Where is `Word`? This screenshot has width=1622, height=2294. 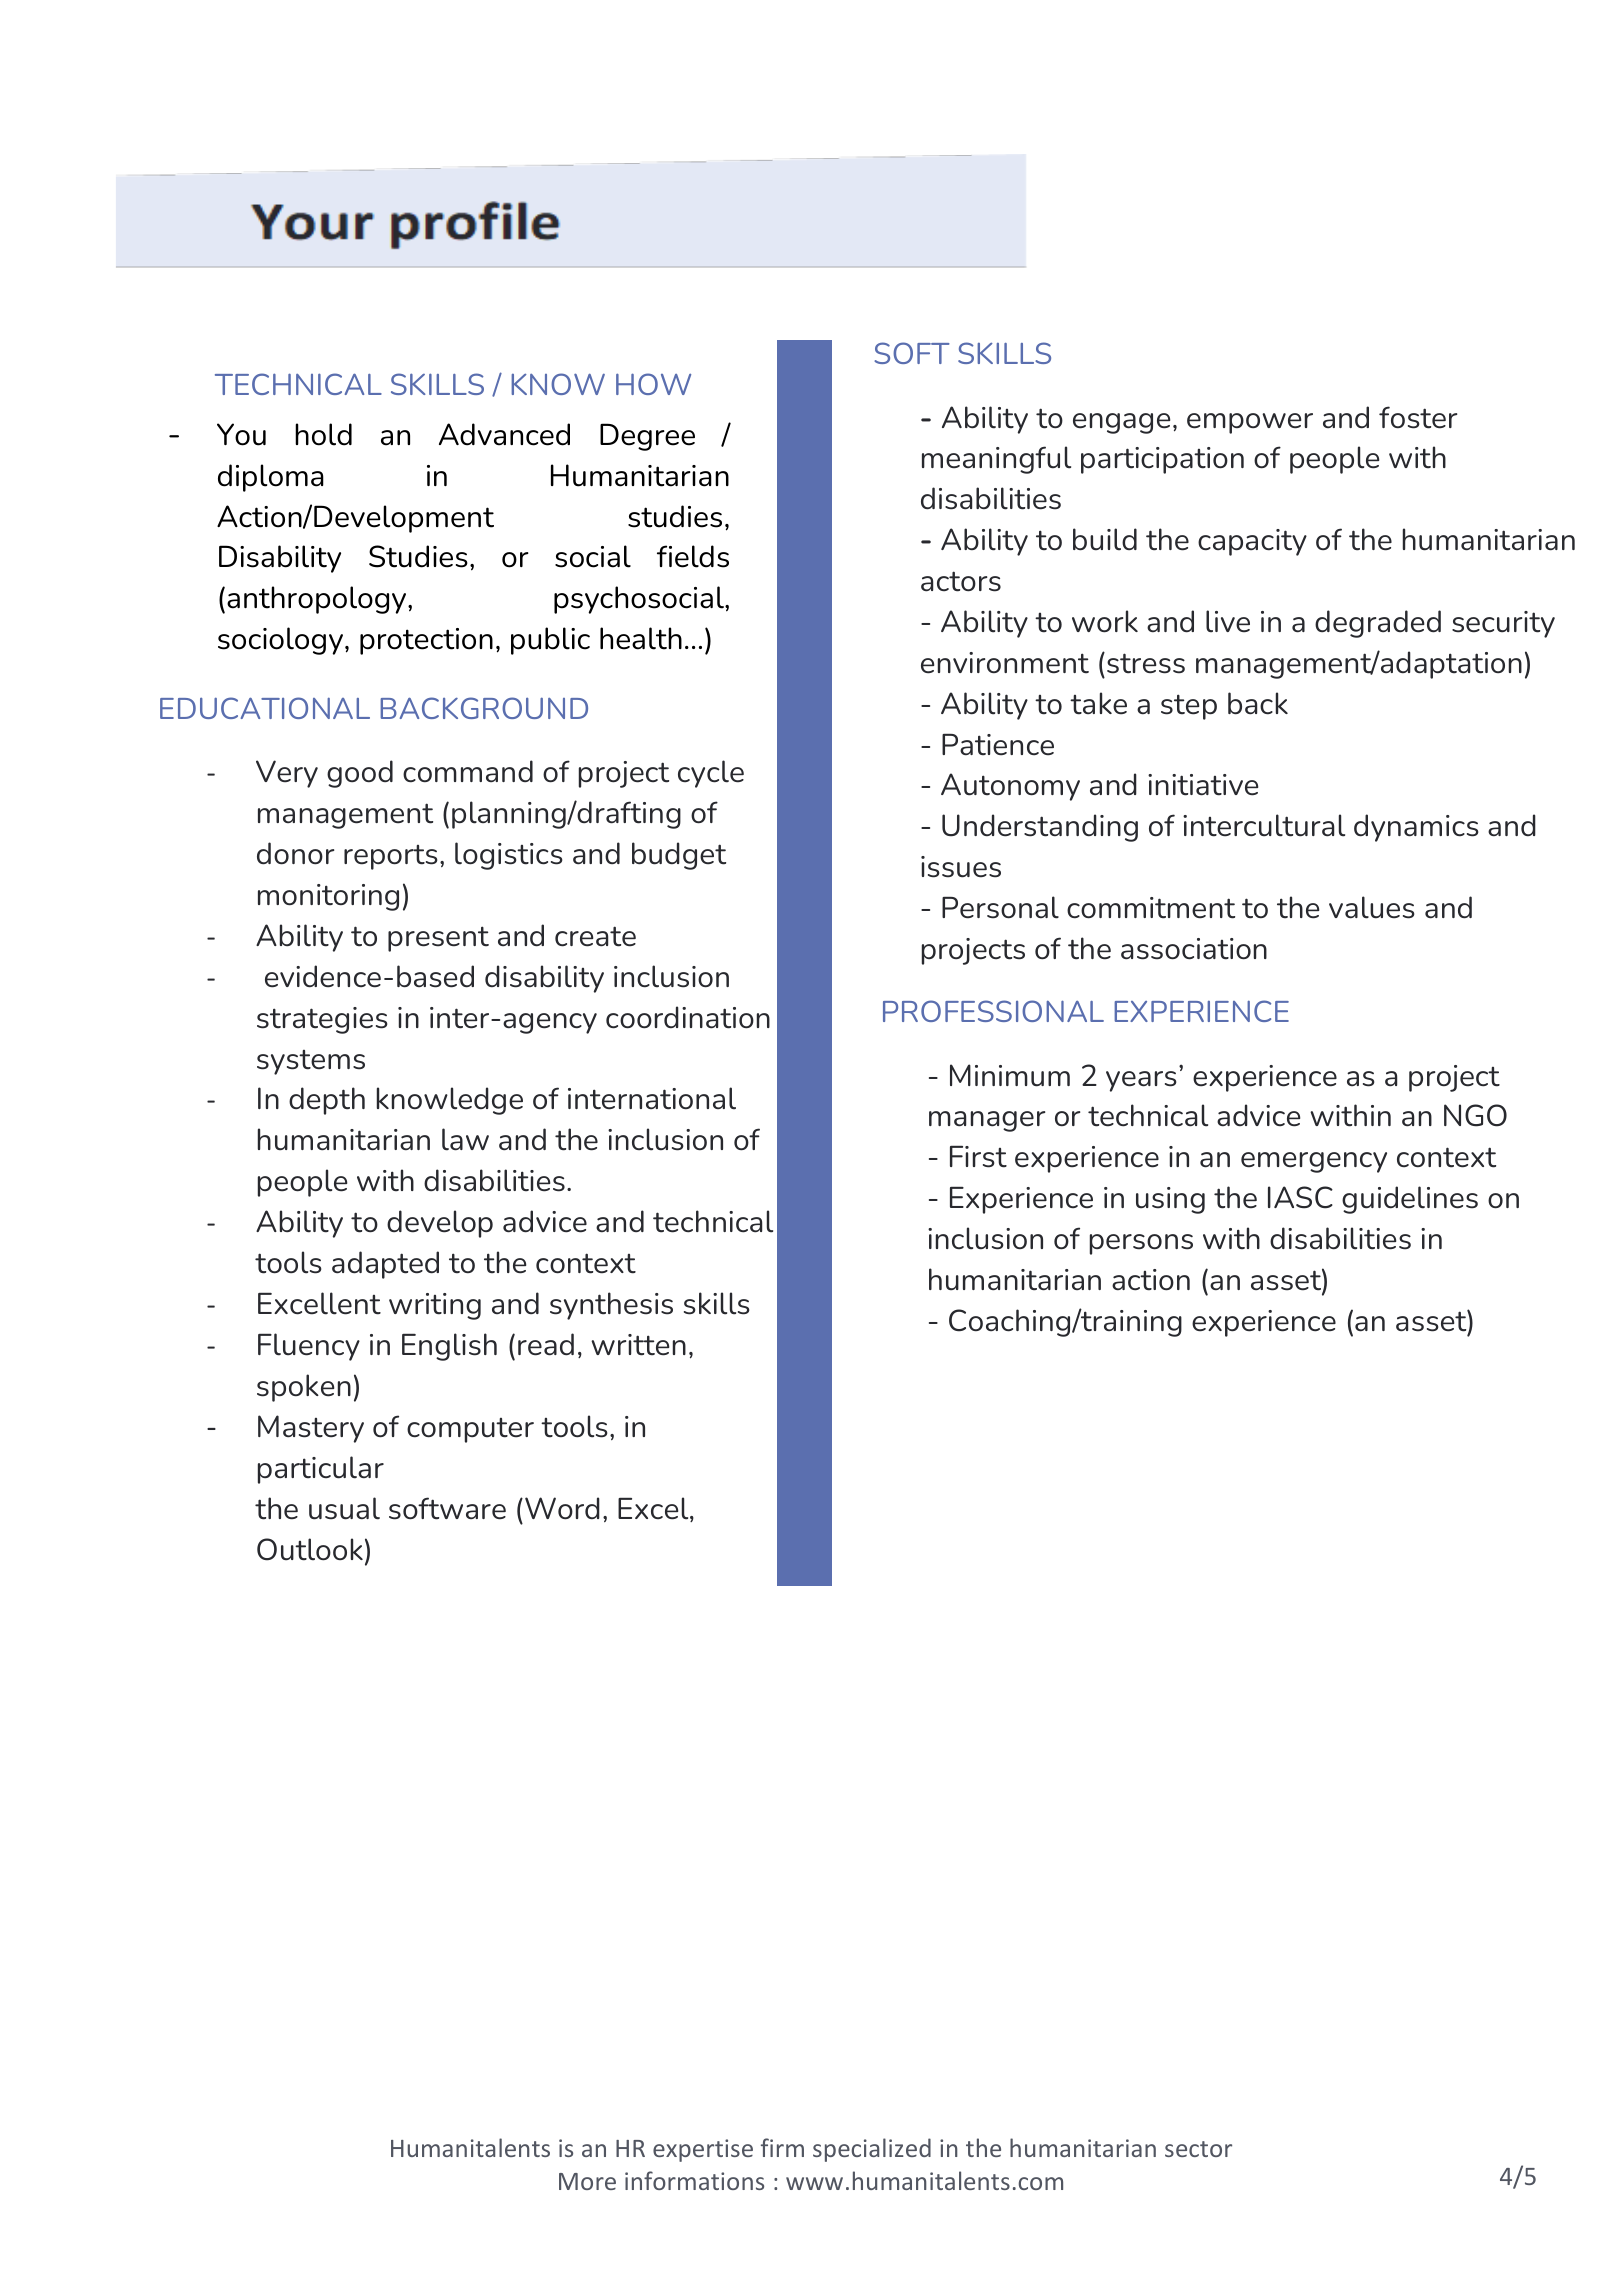 Word is located at coordinates (562, 1508).
